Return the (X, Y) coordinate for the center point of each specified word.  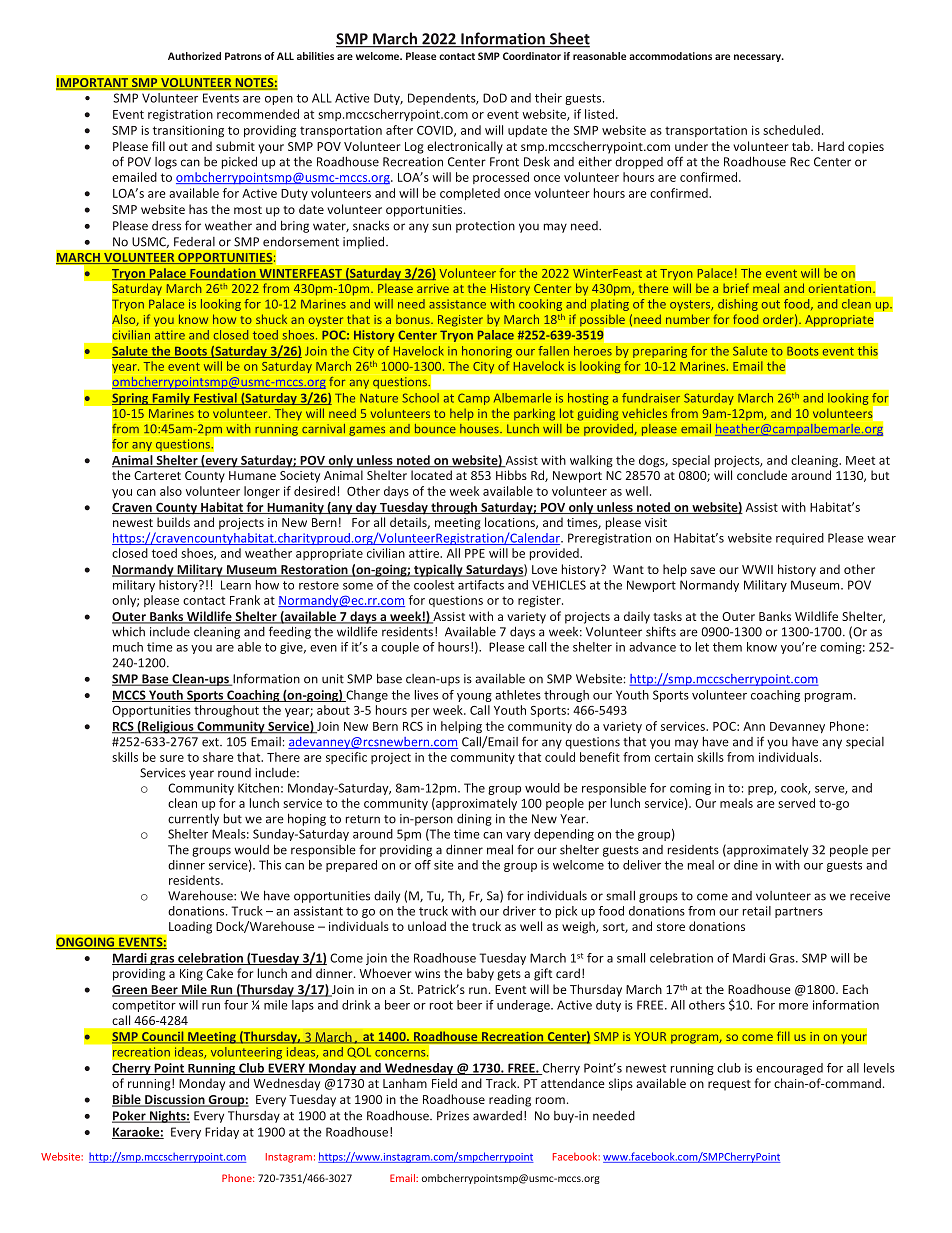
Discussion (175, 1100)
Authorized (194, 56)
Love (544, 569)
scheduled (791, 130)
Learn (236, 585)
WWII (757, 569)
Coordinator (532, 56)
